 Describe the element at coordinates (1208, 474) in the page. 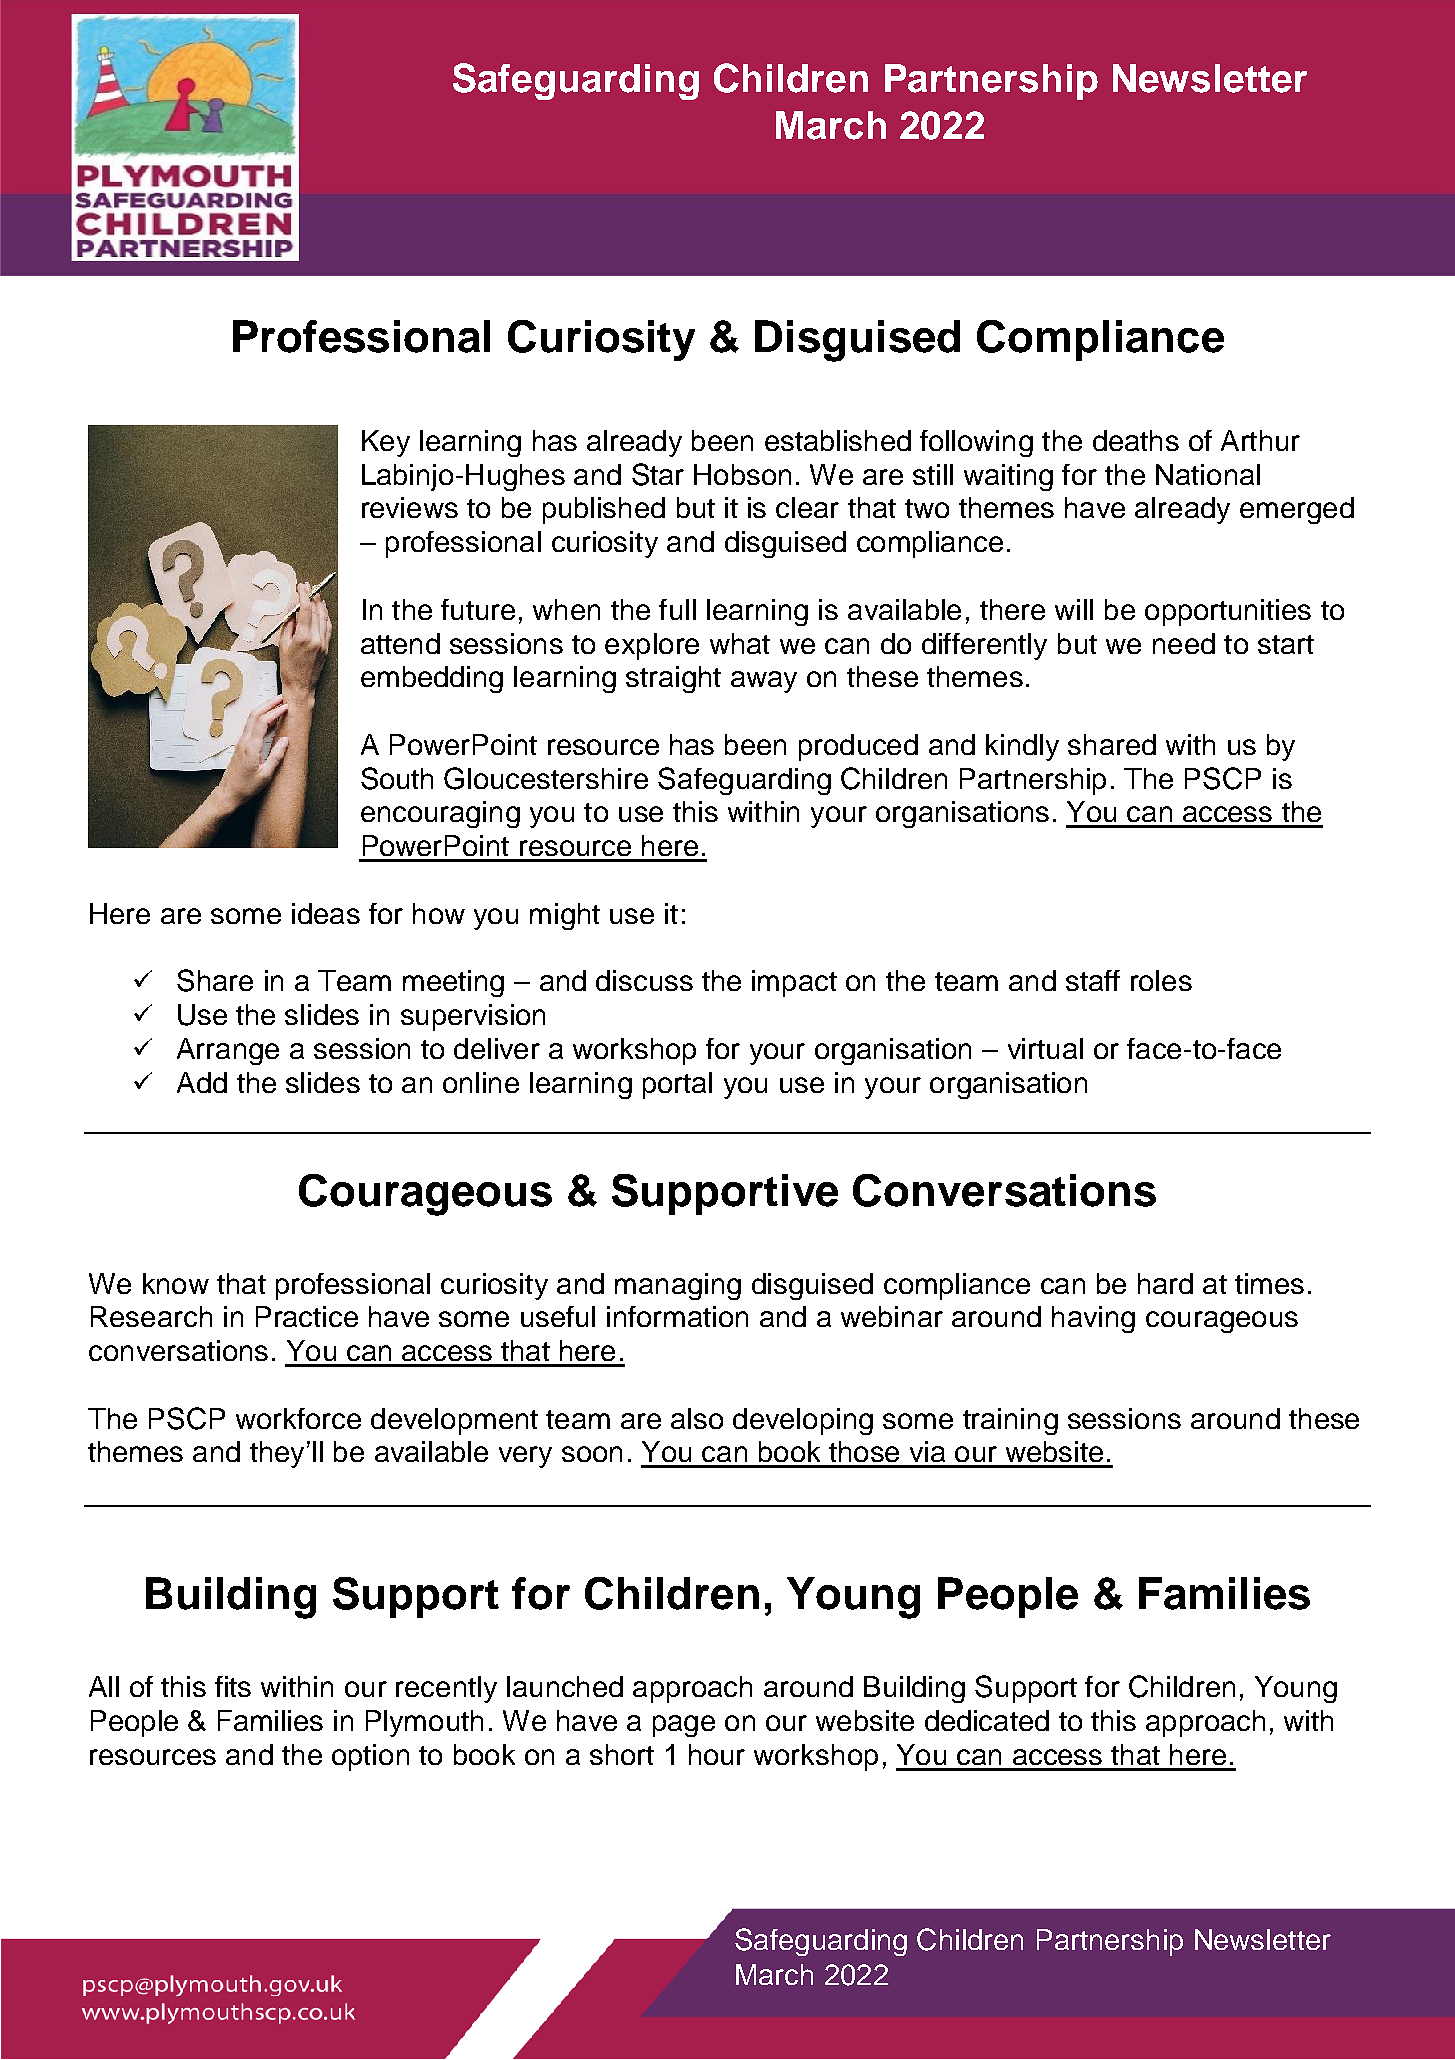

I see `National` at that location.
